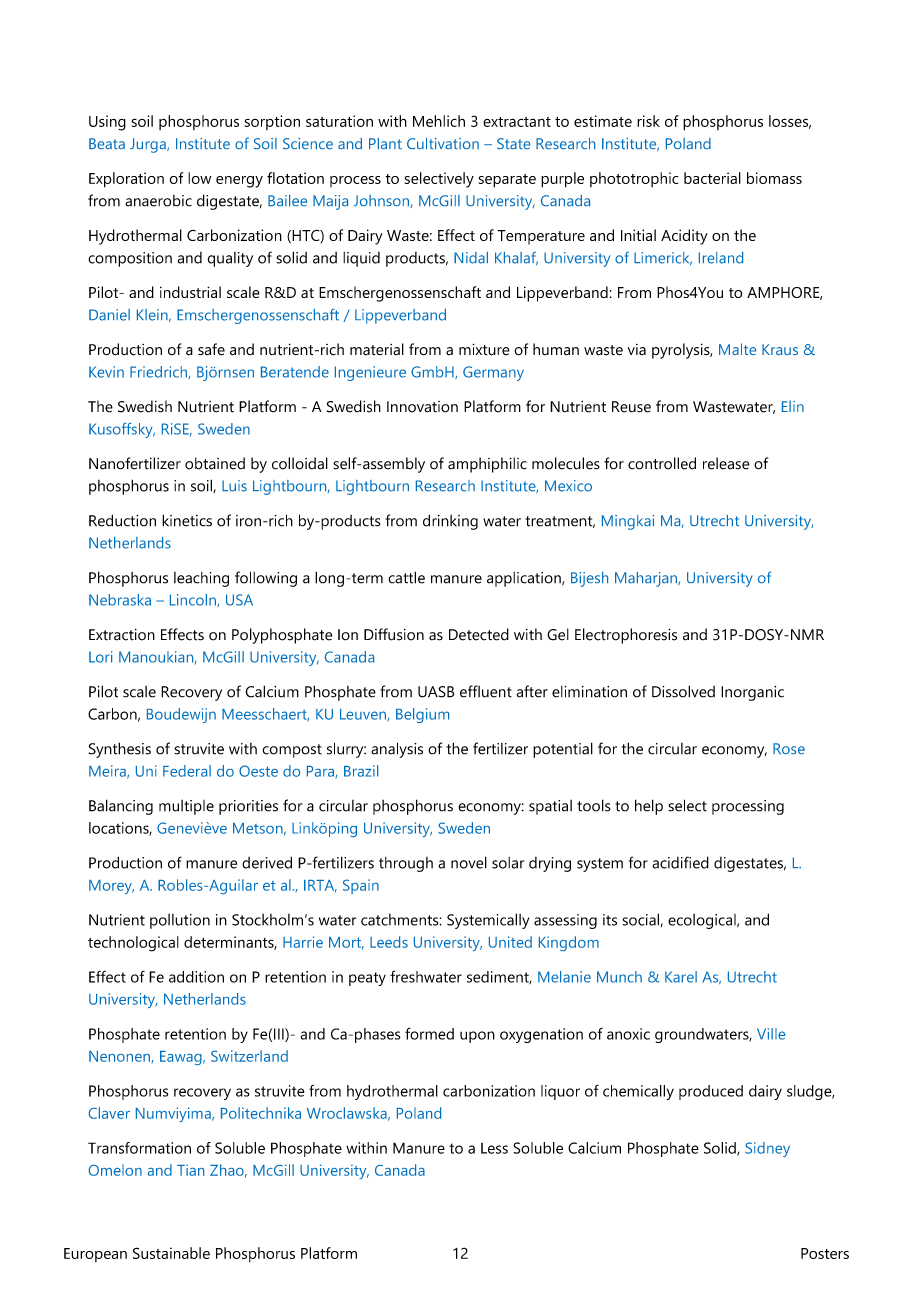 This image has height=1308, width=924. I want to click on Sustainable, so click(171, 1253).
